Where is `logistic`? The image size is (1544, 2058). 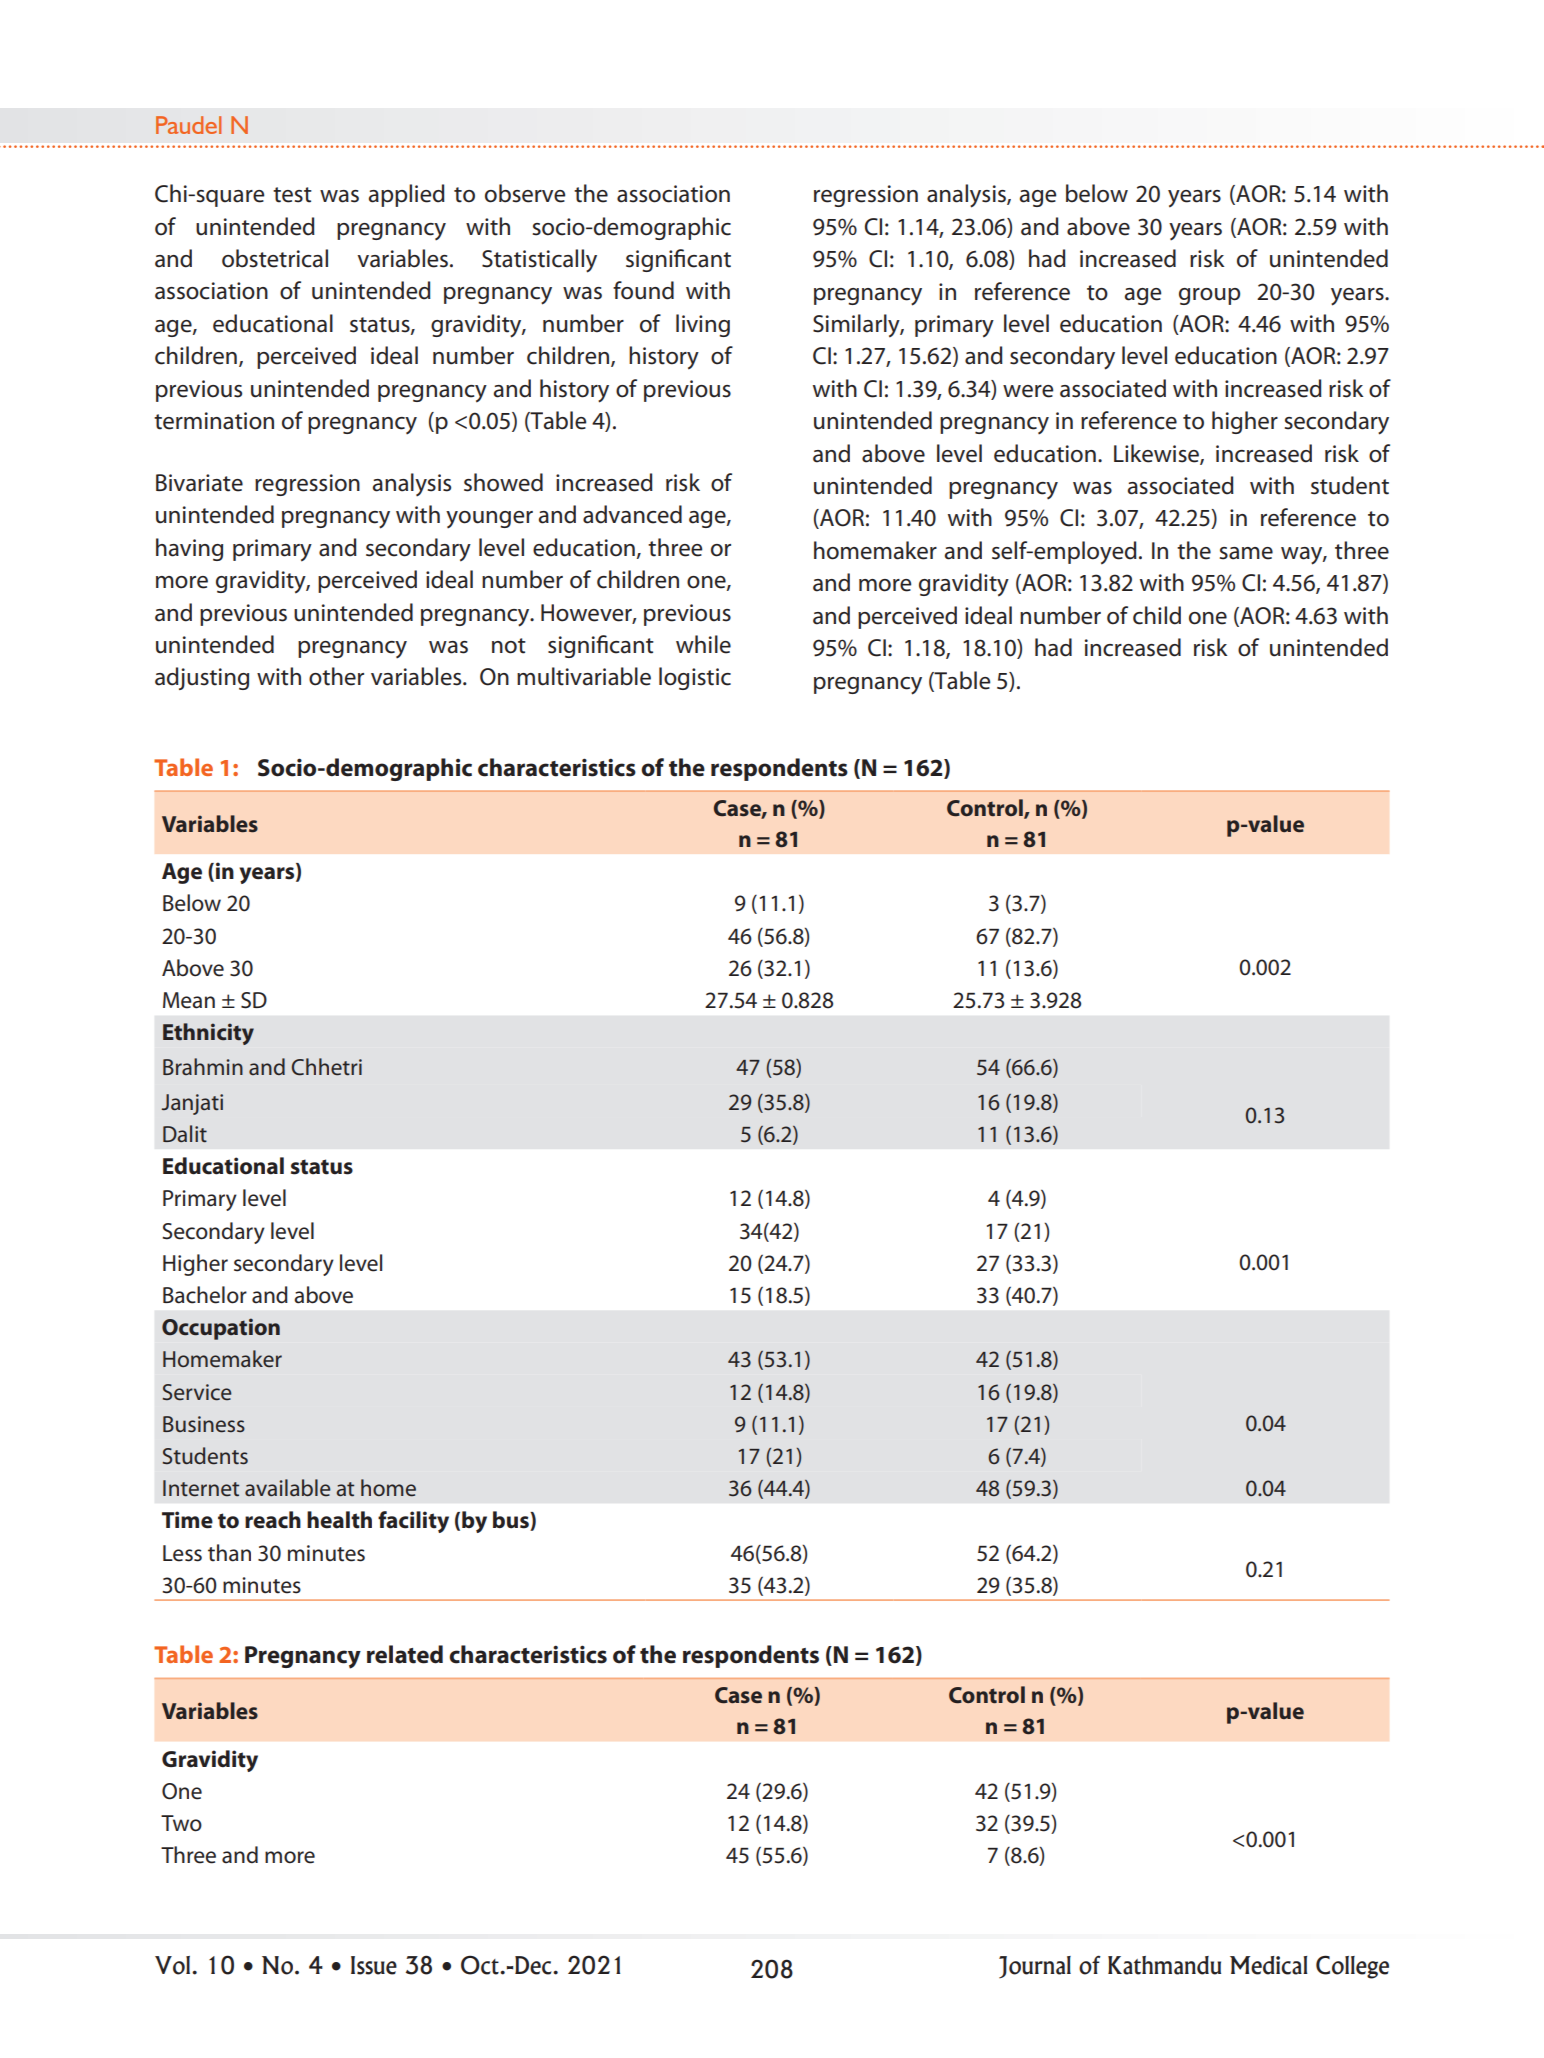 logistic is located at coordinates (695, 678).
